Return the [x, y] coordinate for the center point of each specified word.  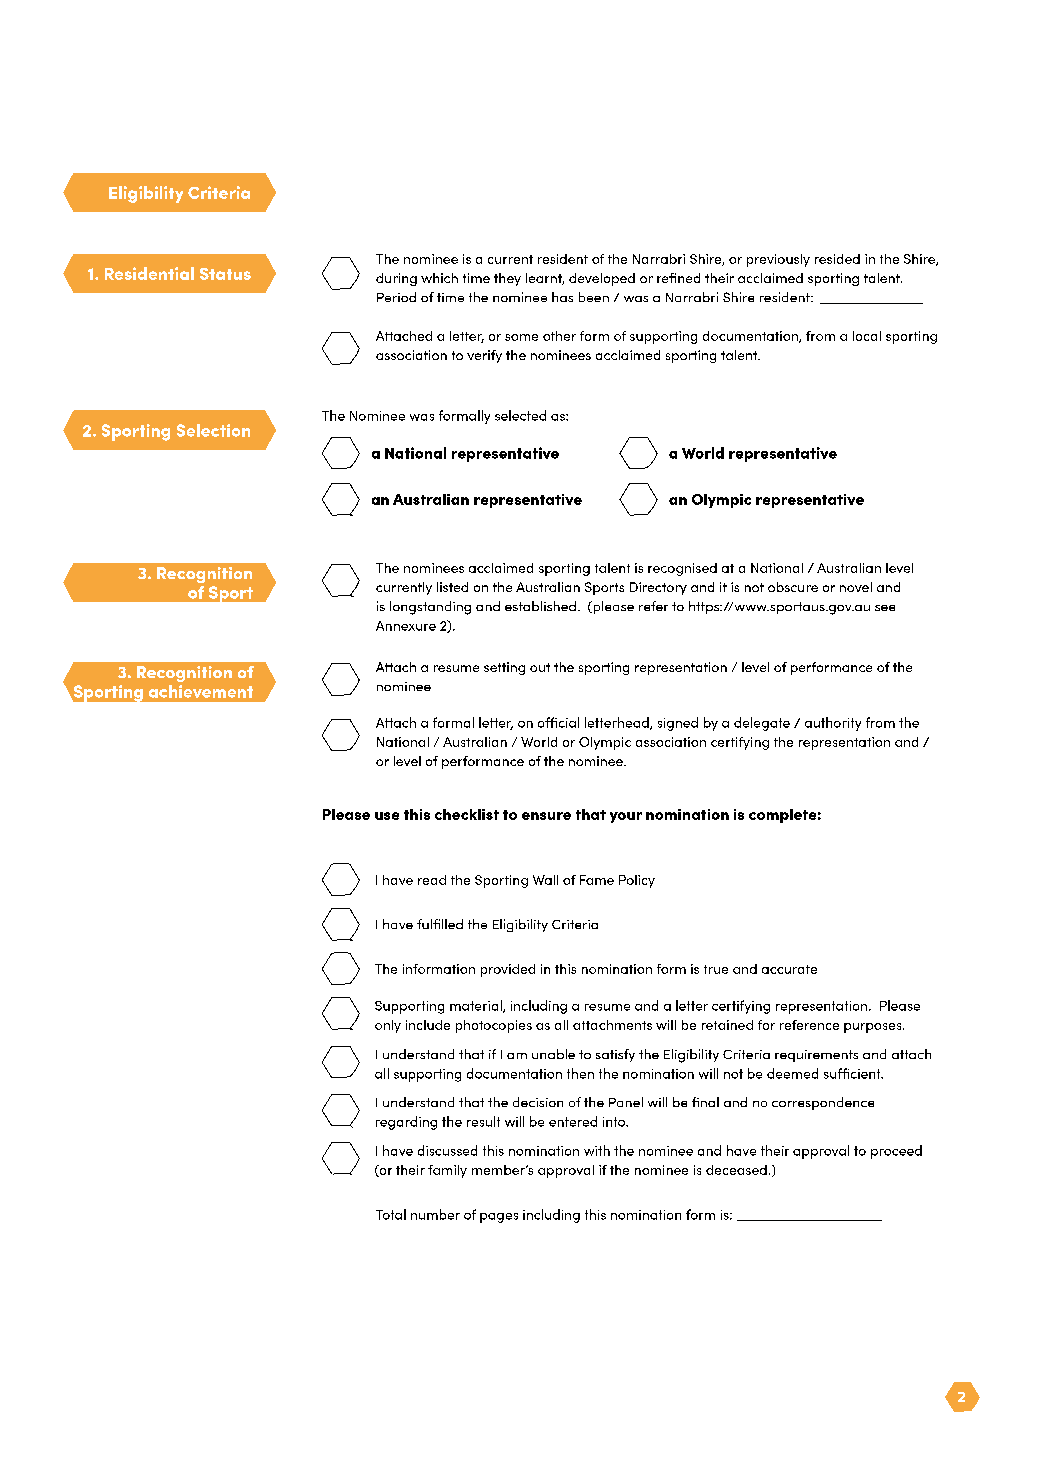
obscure [793, 587]
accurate [789, 969]
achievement [201, 691]
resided [837, 259]
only [388, 1026]
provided [508, 970]
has [562, 297]
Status [225, 274]
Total [391, 1214]
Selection [213, 430]
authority [833, 724]
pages [499, 1218]
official [558, 722]
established [540, 606]
